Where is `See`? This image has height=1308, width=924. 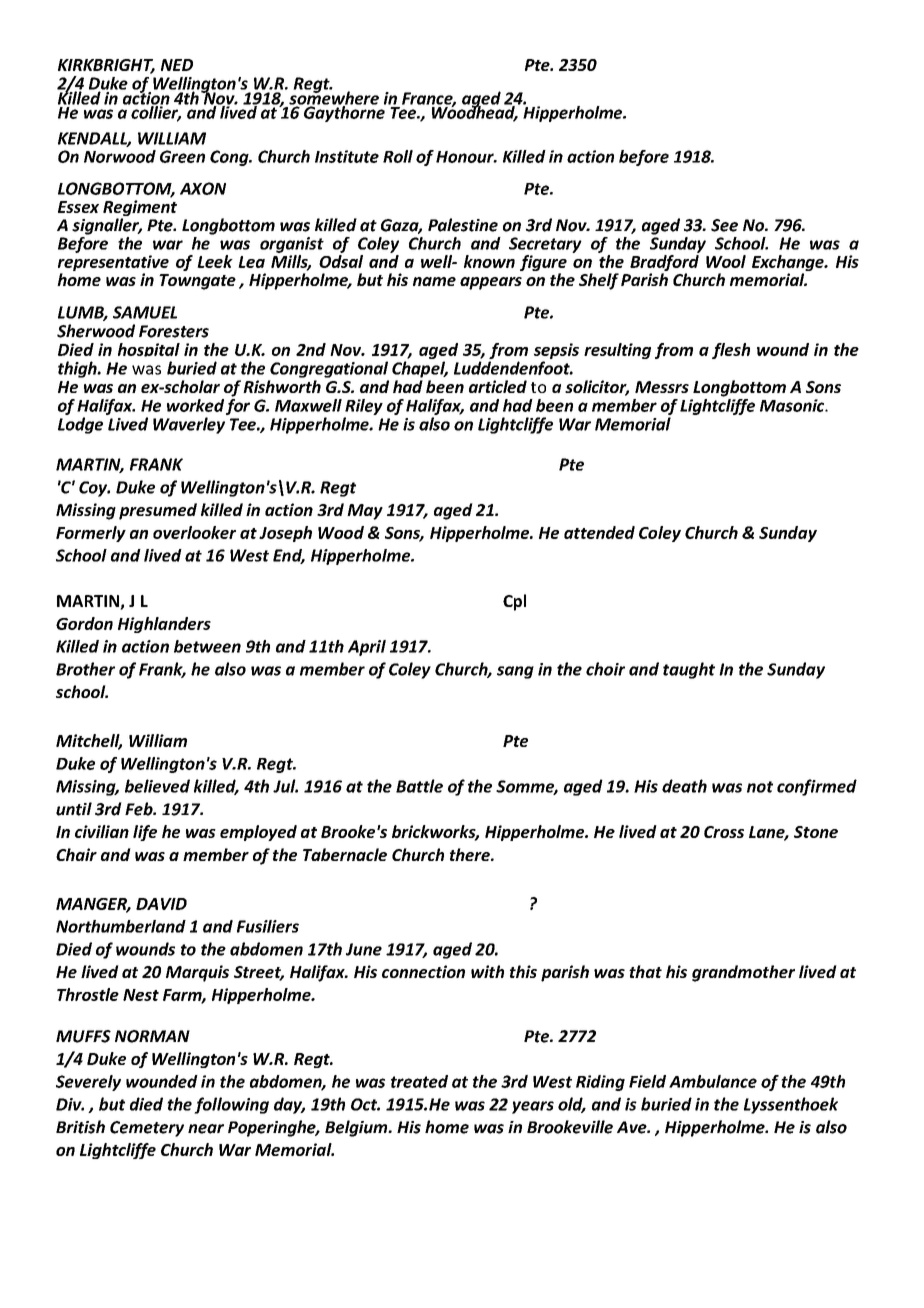
See is located at coordinates (724, 225).
